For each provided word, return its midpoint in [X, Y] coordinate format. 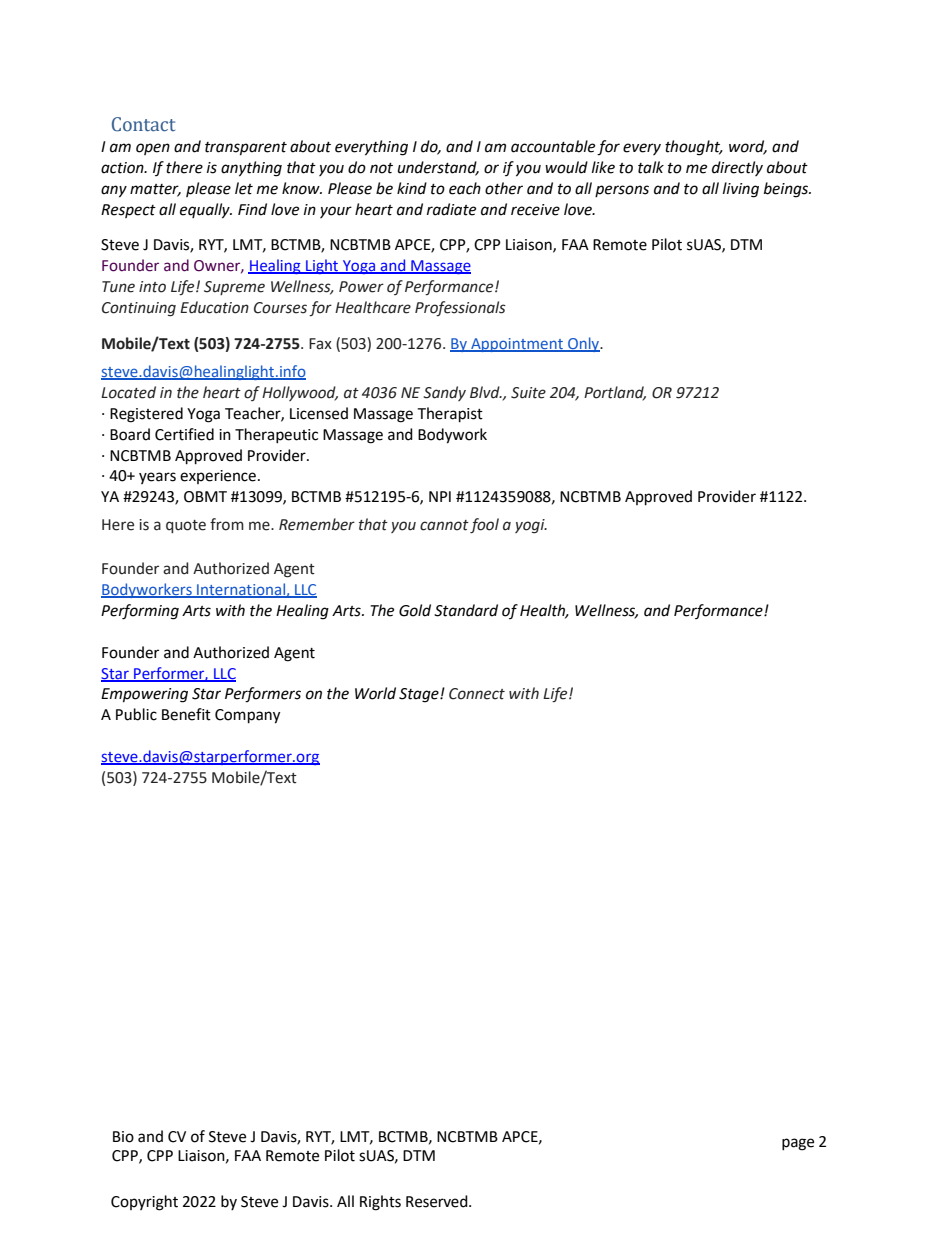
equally [206, 211]
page [798, 1144]
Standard [466, 610]
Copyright [144, 1203]
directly [737, 168]
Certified [184, 434]
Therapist [450, 415]
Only [583, 344]
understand [438, 168]
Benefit [186, 714]
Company [247, 716]
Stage [420, 695]
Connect [477, 694]
